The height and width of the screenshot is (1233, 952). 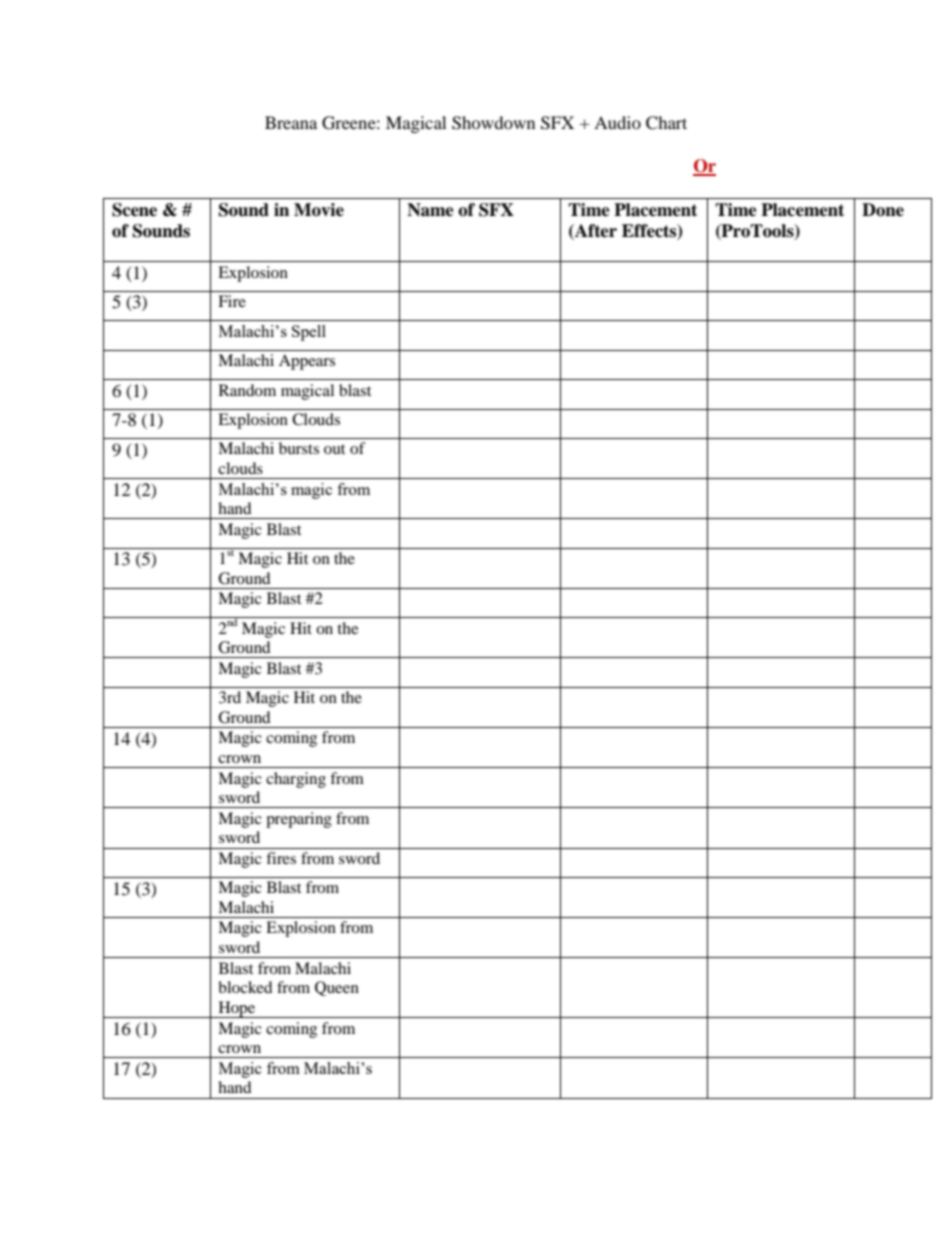 What do you see at coordinates (666, 123) in the screenshot?
I see `Chart` at bounding box center [666, 123].
